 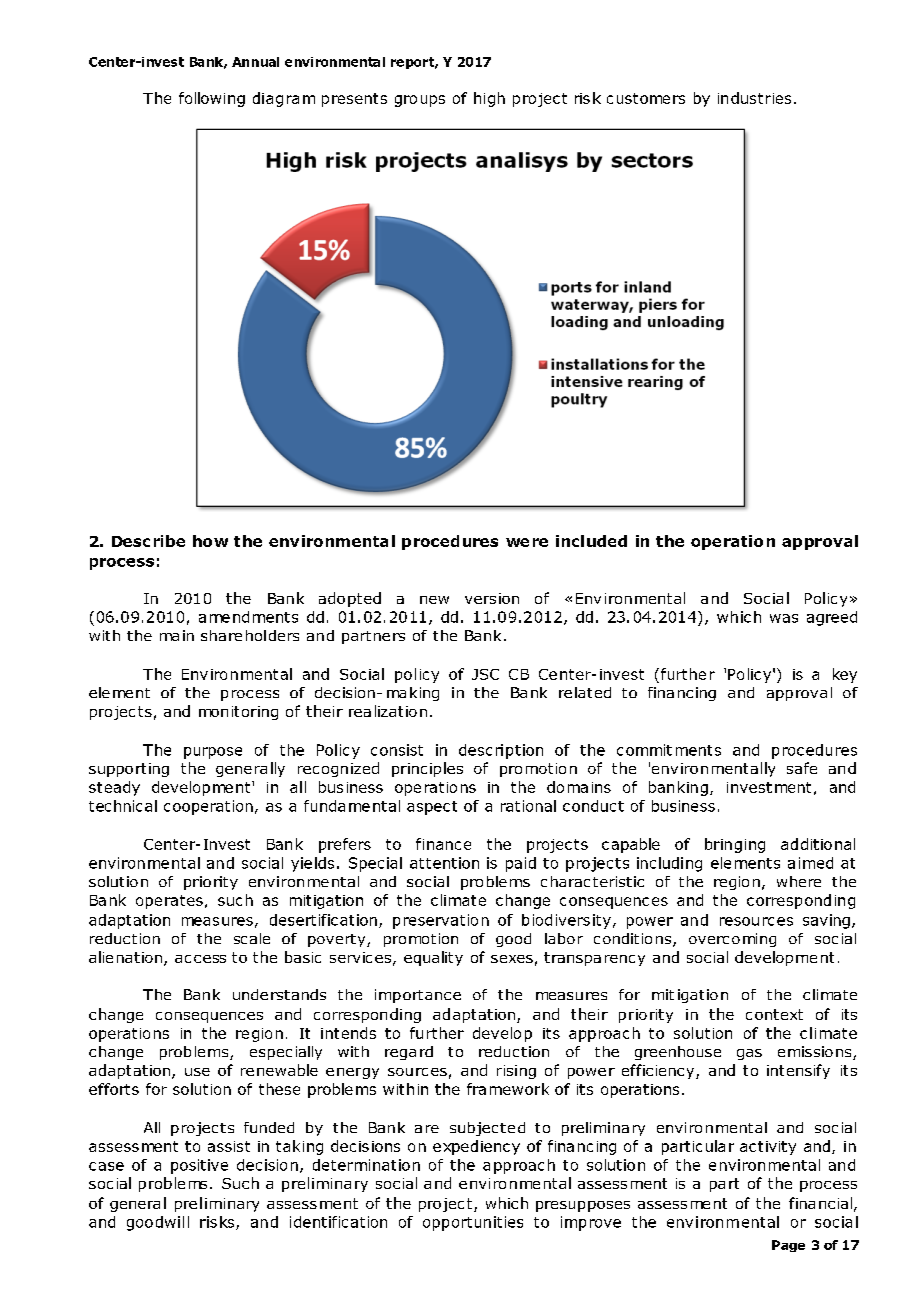 What do you see at coordinates (199, 1166) in the screenshot?
I see `positive` at bounding box center [199, 1166].
